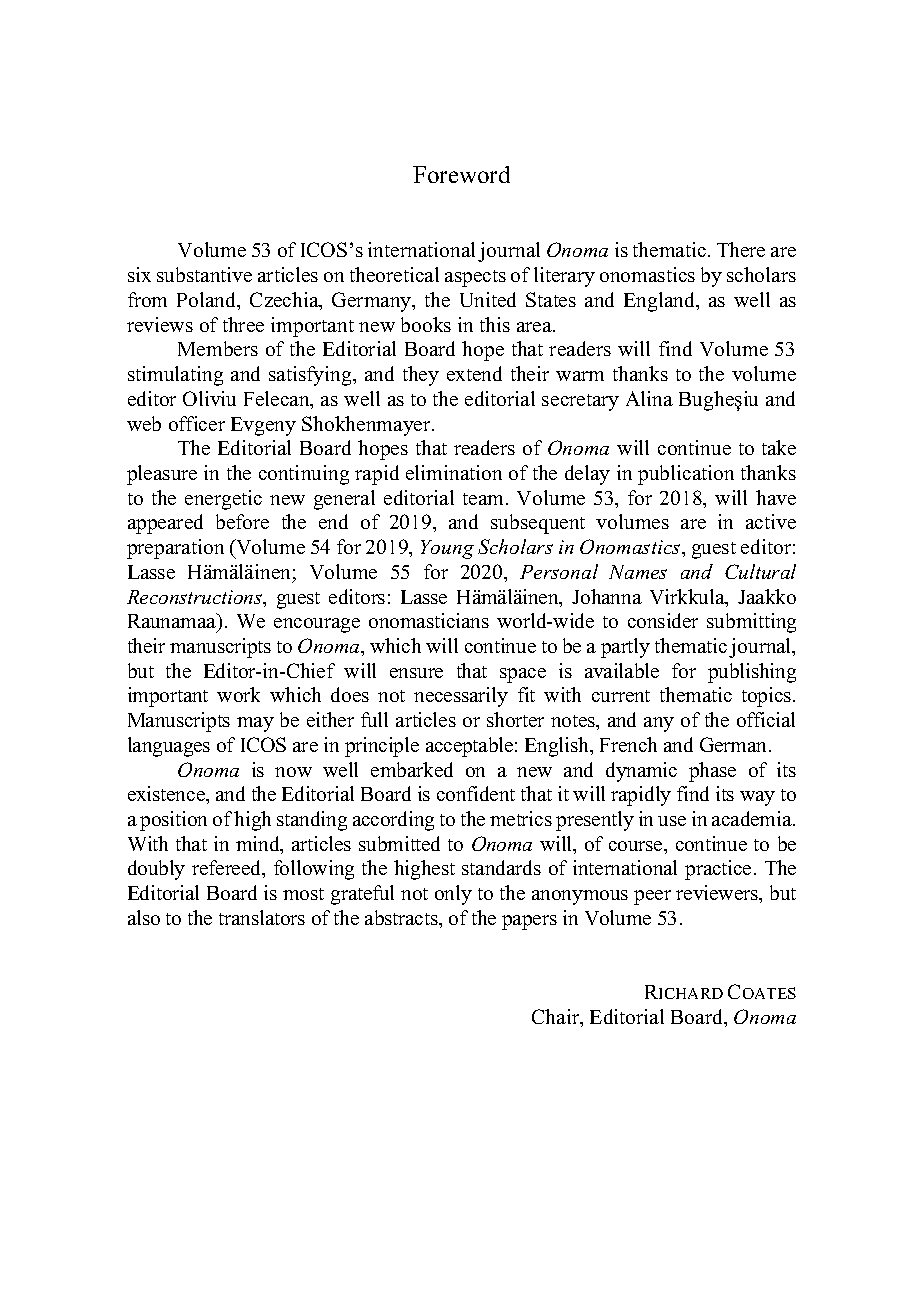  What do you see at coordinates (447, 549) in the page?
I see `Young` at bounding box center [447, 549].
